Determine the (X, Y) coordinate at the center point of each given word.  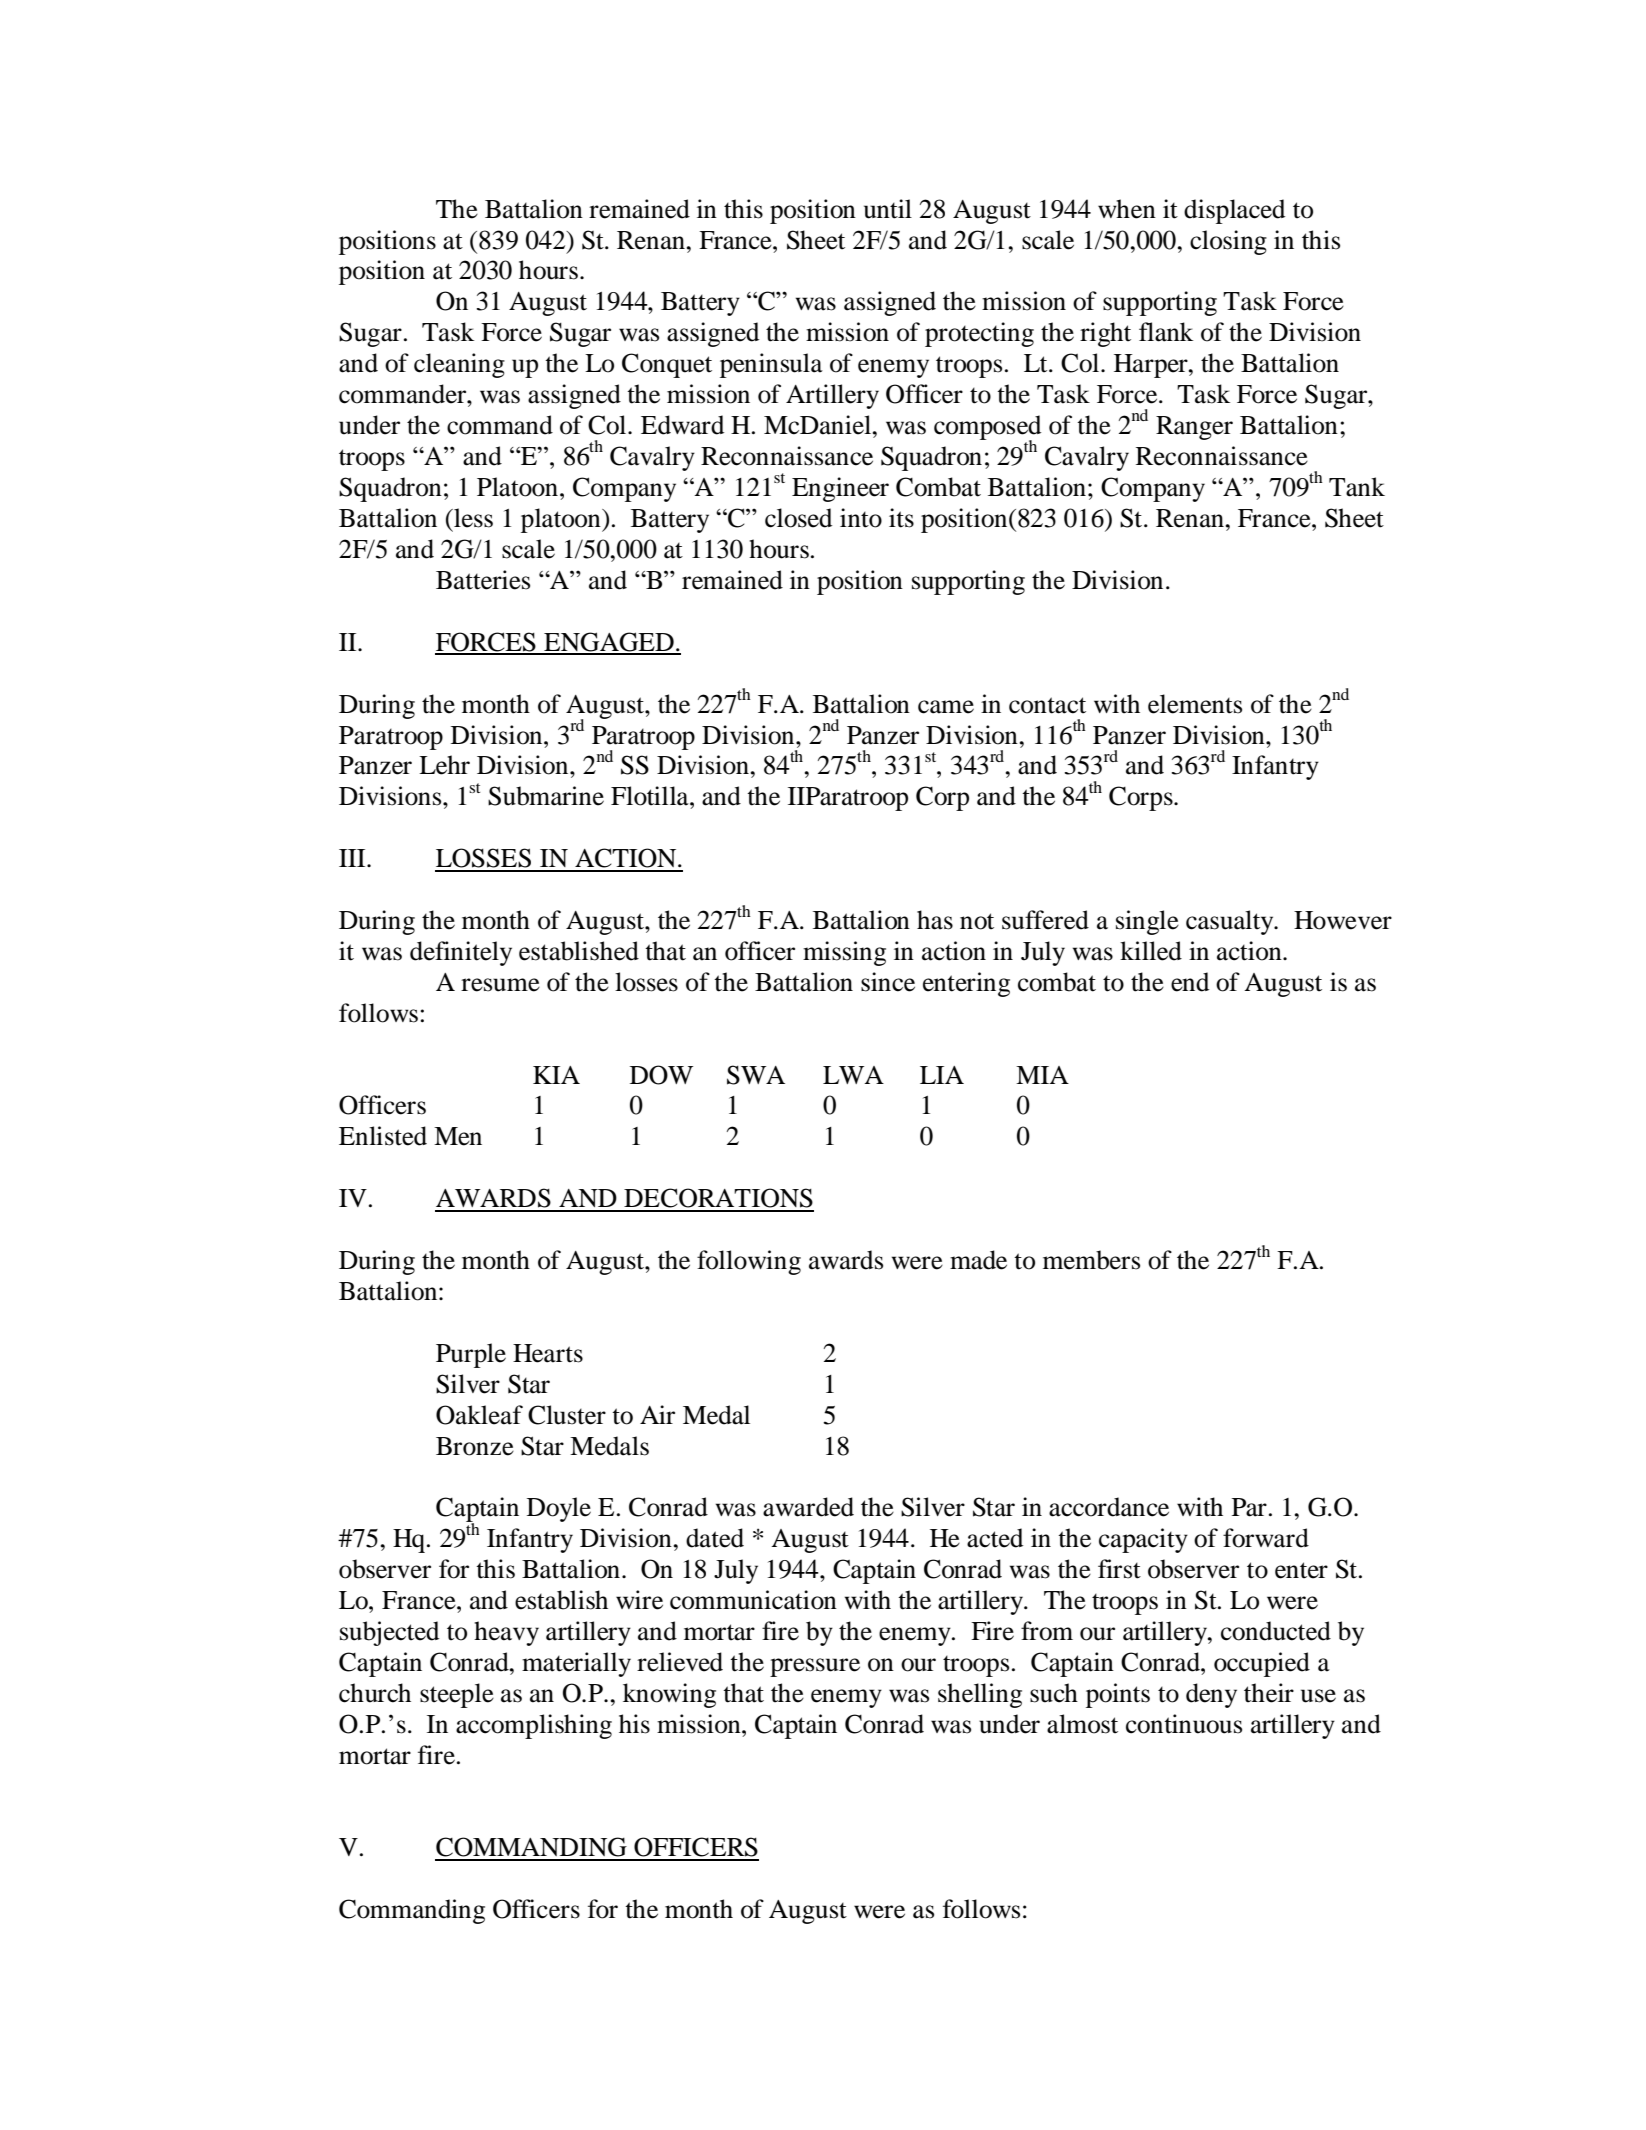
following (749, 1262)
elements (1195, 704)
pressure (815, 1667)
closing (1228, 242)
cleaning (459, 365)
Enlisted (383, 1136)
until (888, 209)
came (946, 707)
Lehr (444, 765)
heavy (506, 1633)
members (1091, 1260)
